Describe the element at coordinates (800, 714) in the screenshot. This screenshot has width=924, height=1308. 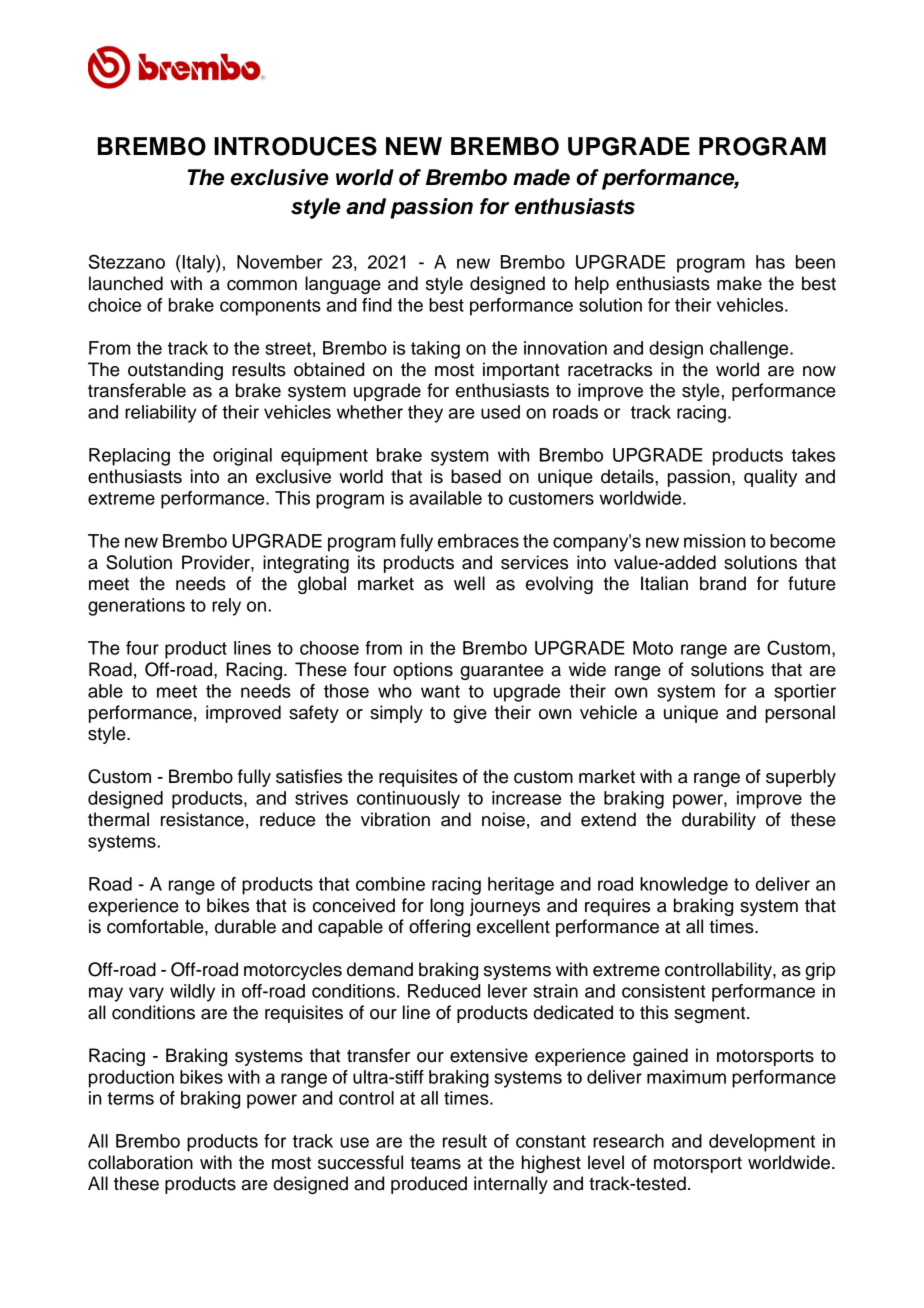
I see `personal` at that location.
